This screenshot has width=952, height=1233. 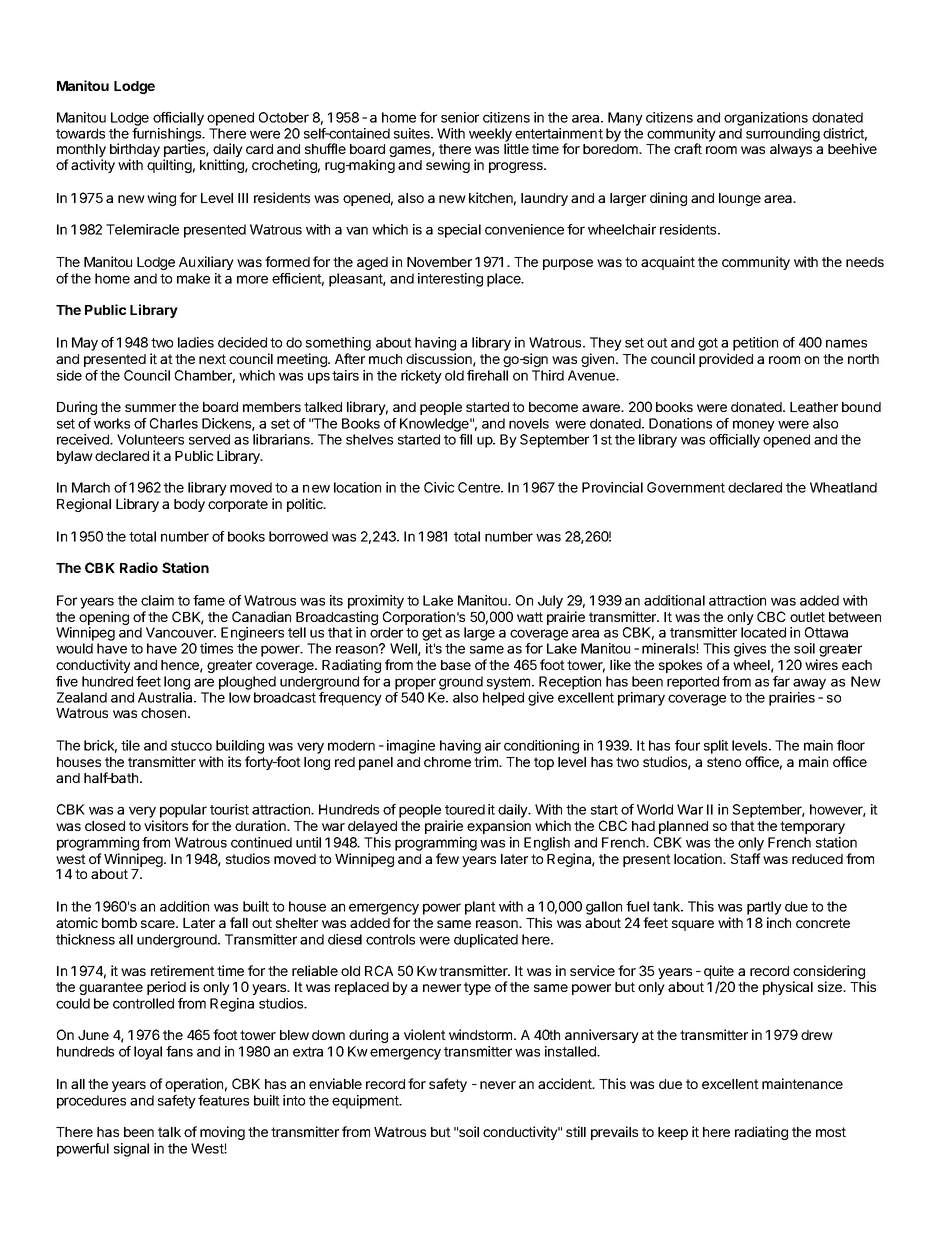 I want to click on Centre, so click(x=480, y=487).
